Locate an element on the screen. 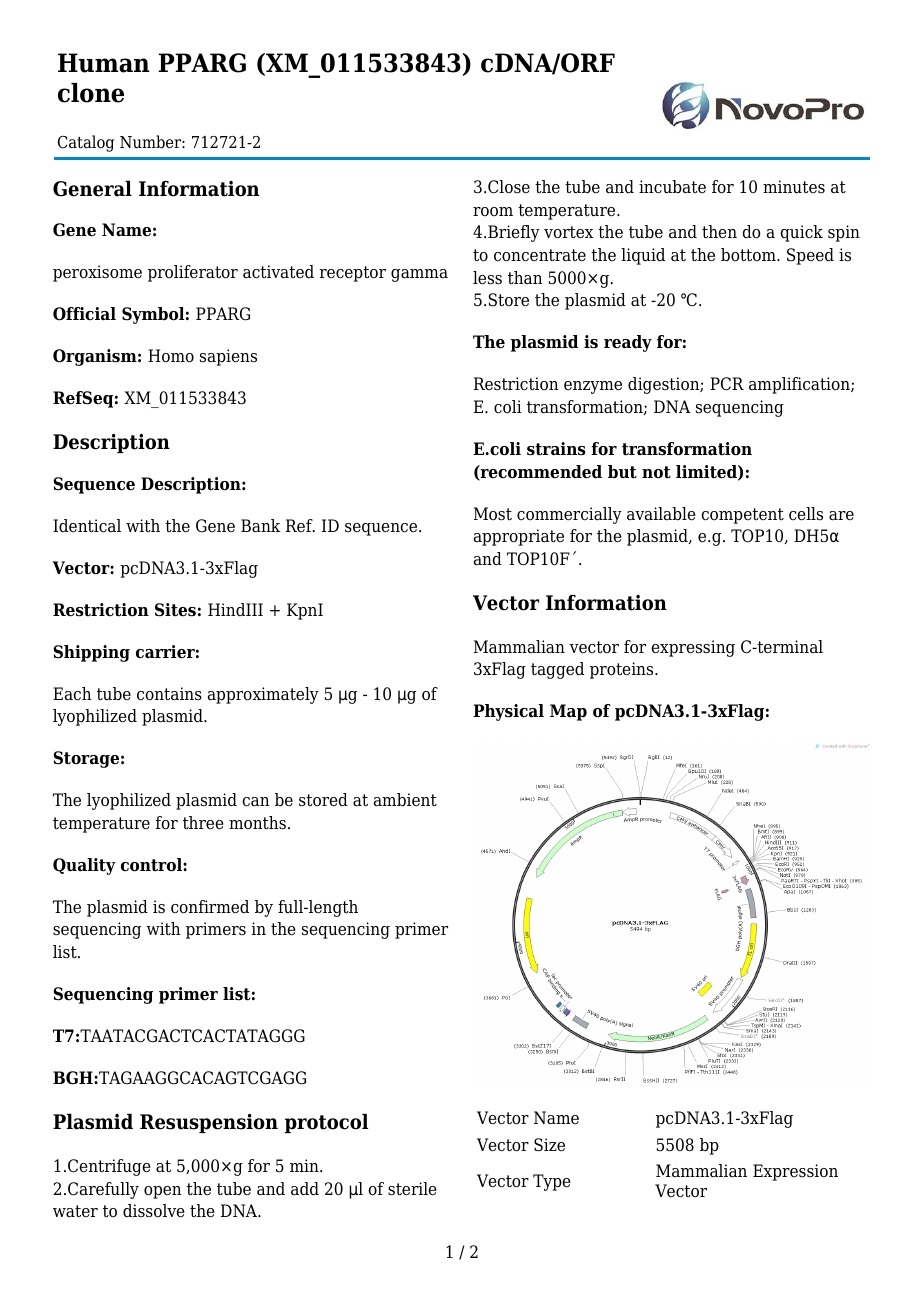 The height and width of the screenshot is (1308, 924). clone is located at coordinates (91, 93).
